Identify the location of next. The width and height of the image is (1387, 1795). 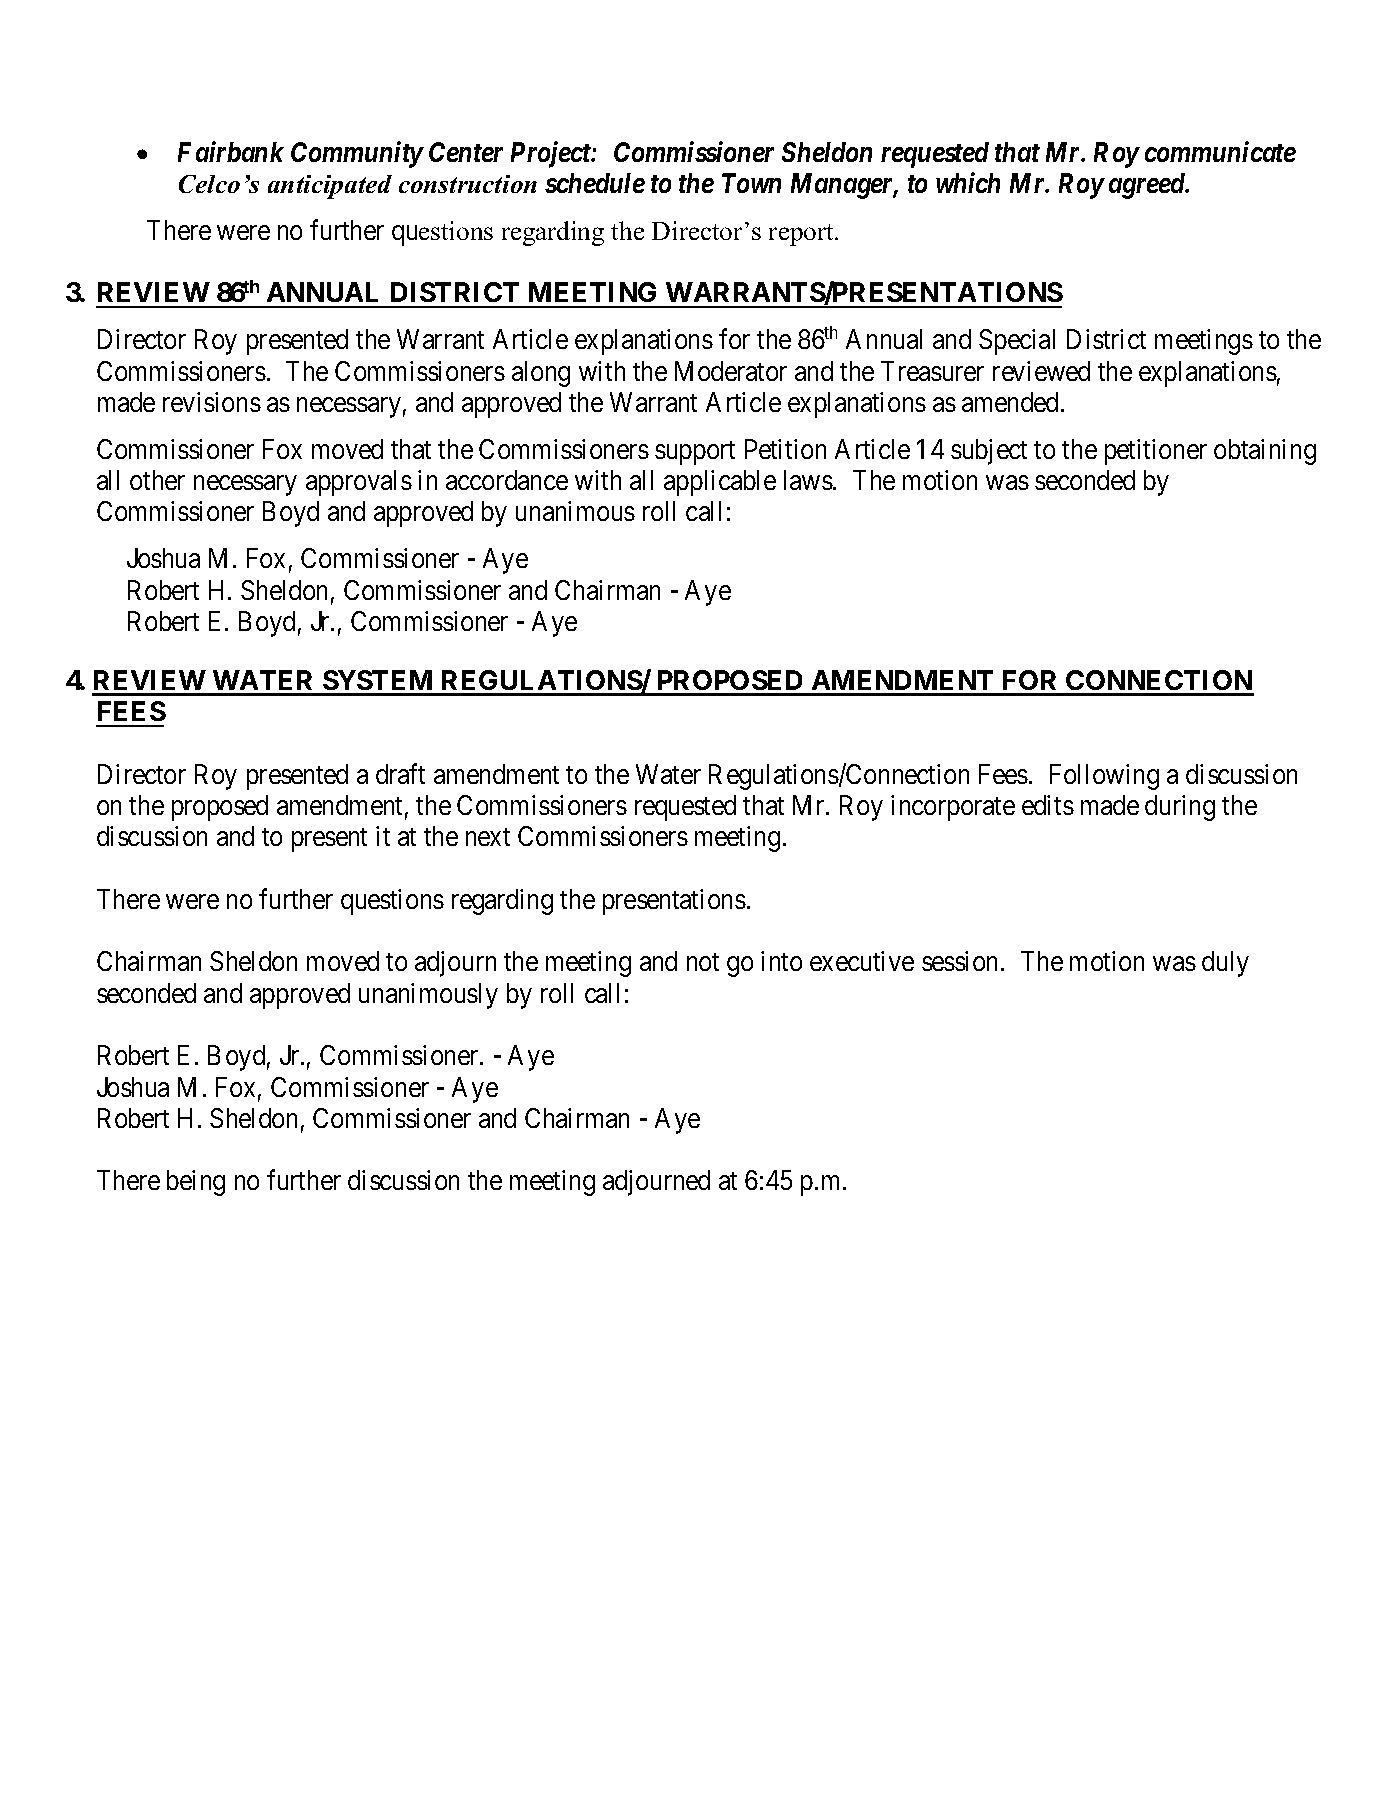
(488, 837).
